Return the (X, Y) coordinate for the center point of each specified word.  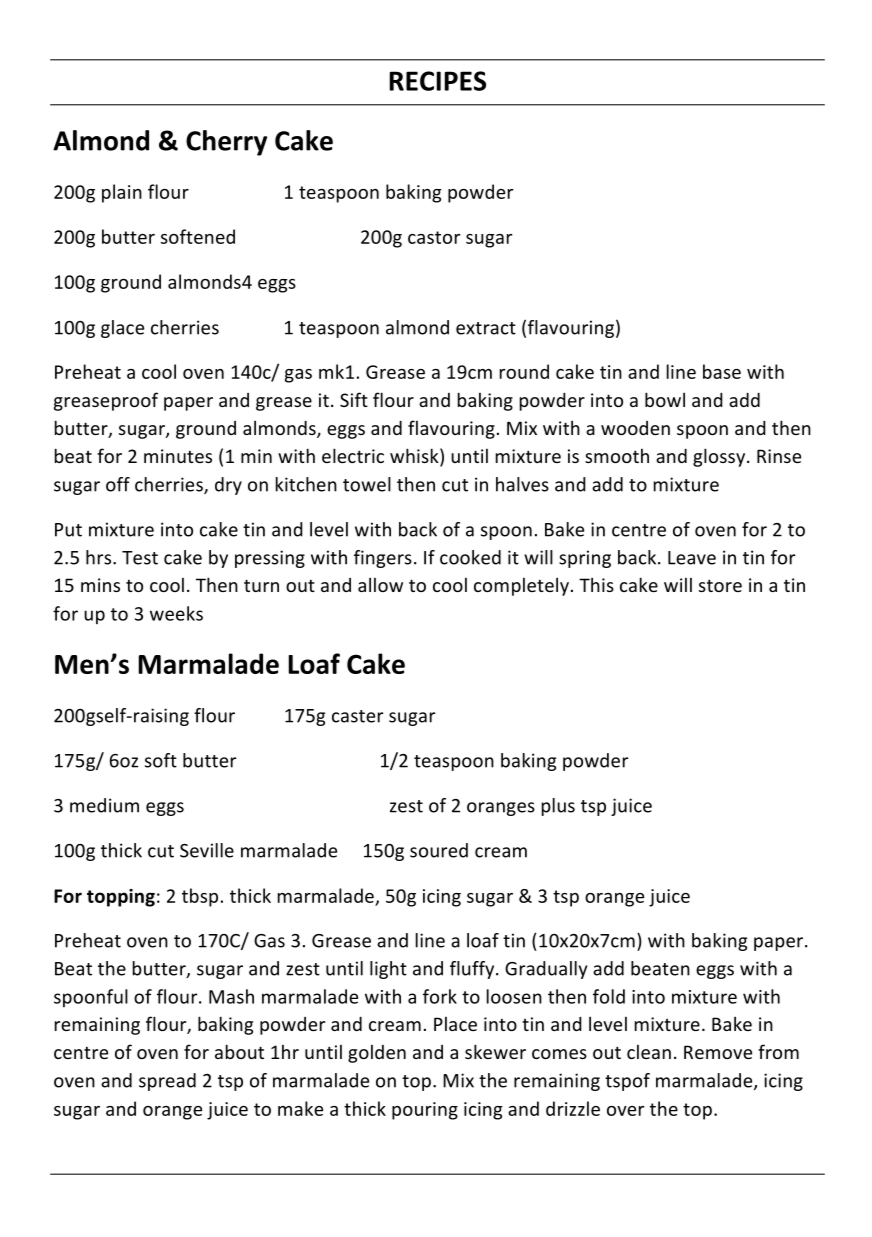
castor (434, 237)
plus (558, 807)
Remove (718, 1052)
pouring (425, 1111)
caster (357, 716)
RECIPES (437, 81)
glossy (719, 457)
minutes (178, 456)
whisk (415, 457)
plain (122, 193)
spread (167, 1082)
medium (104, 805)
